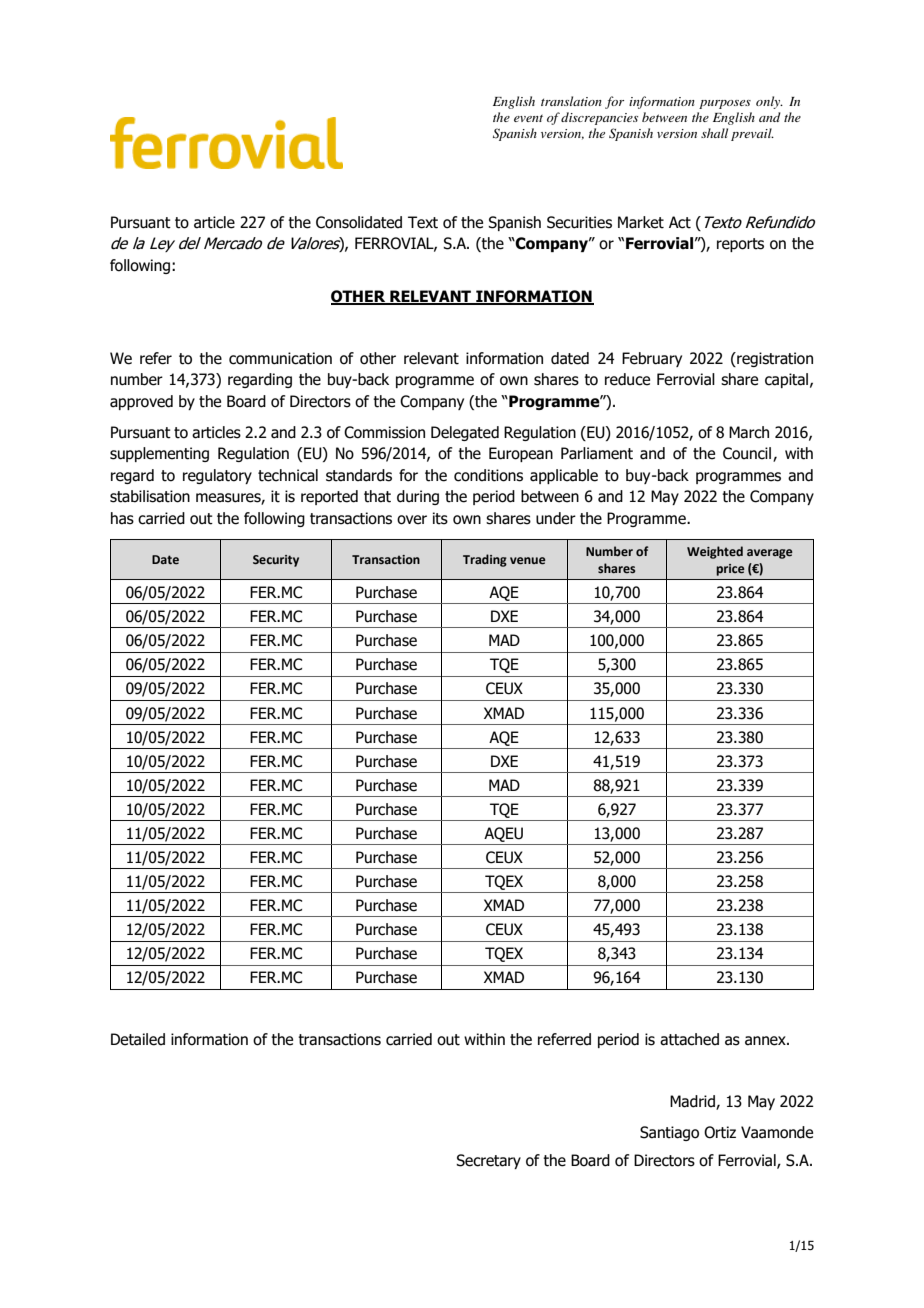 Image resolution: width=924 pixels, height=1308 pixels. Describe the element at coordinates (714, 133) in the screenshot. I see `shall` at that location.
